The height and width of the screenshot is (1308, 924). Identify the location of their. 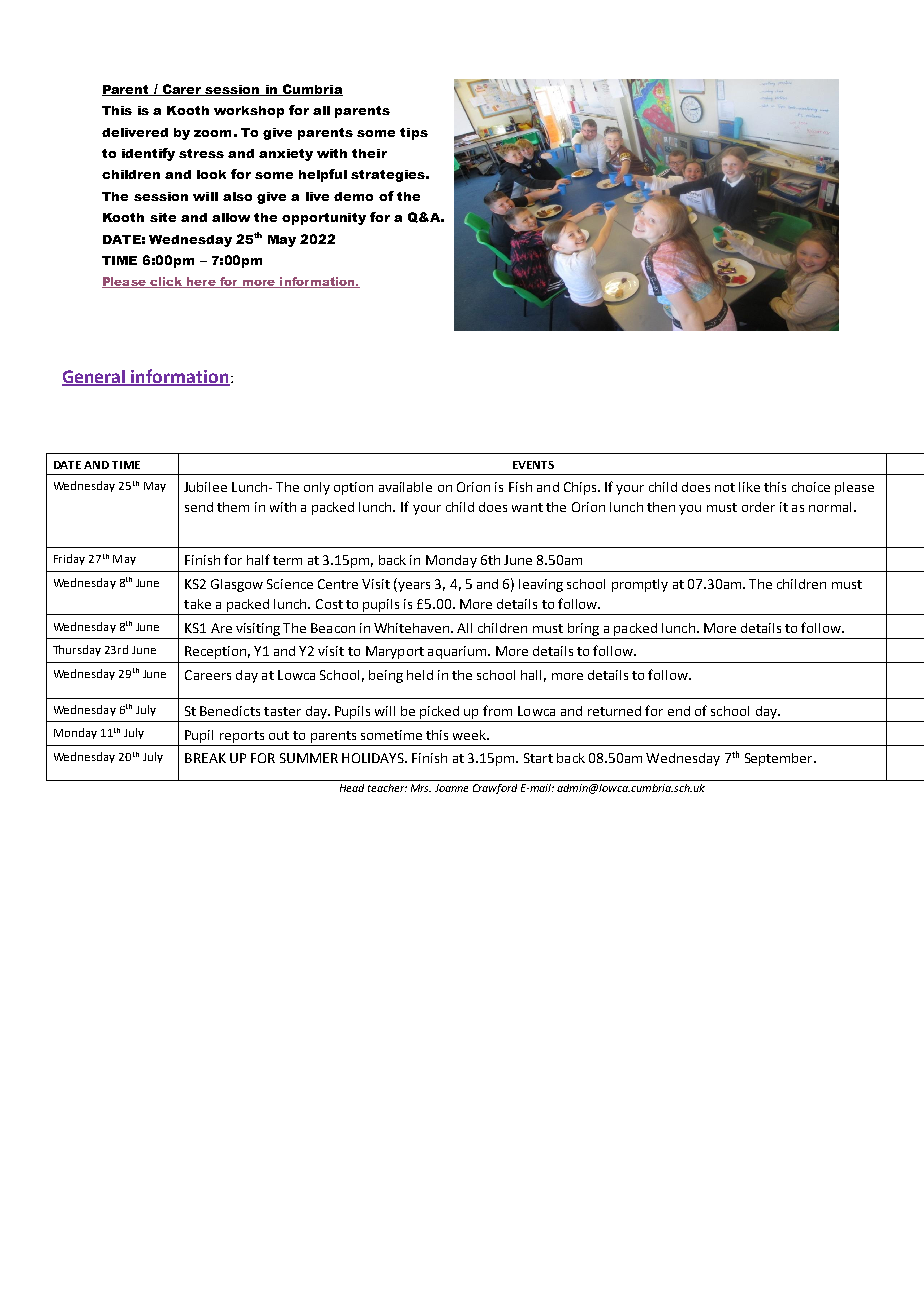
(369, 153).
